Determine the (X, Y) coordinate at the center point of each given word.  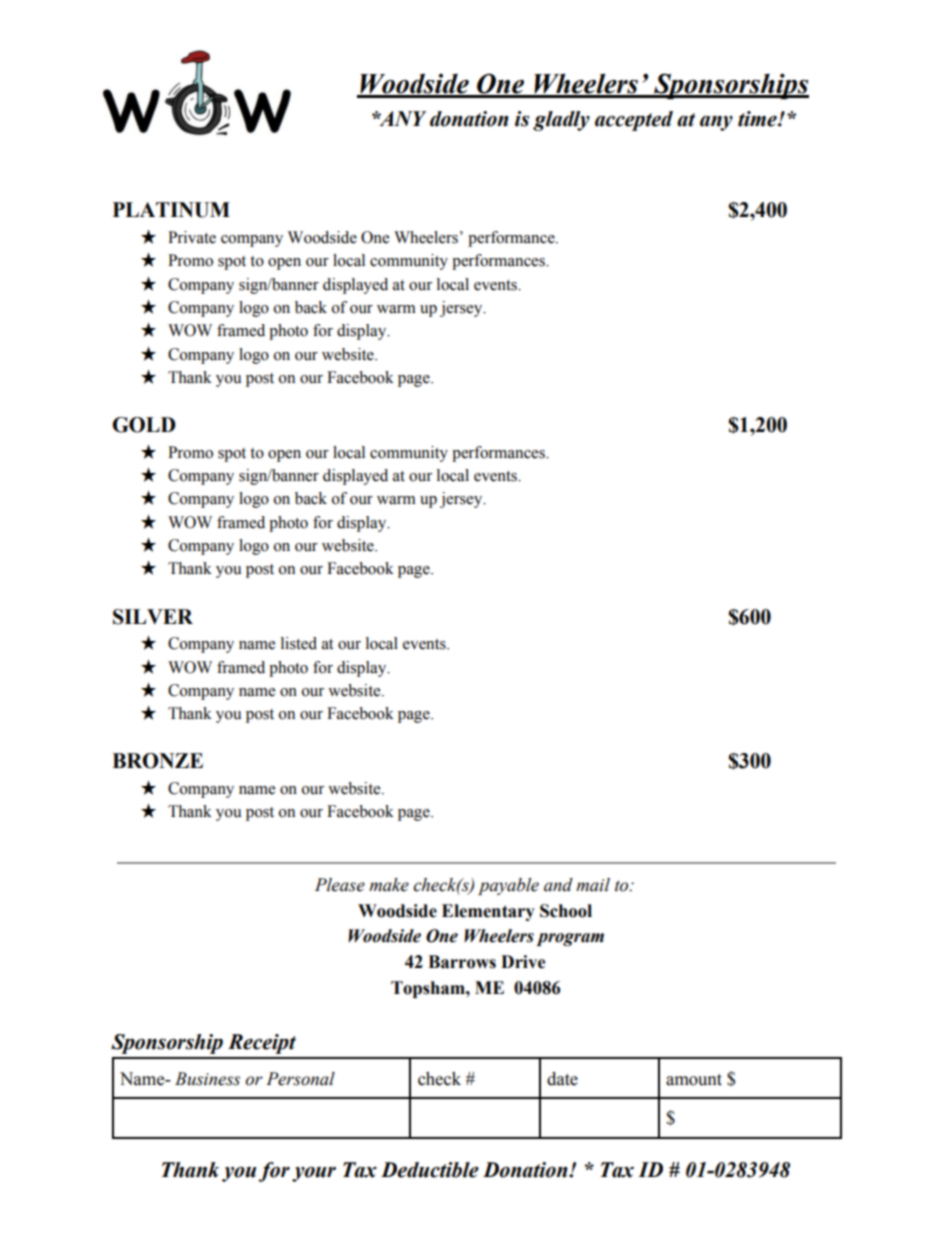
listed (299, 643)
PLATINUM (171, 210)
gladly (561, 121)
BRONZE (157, 761)
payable (508, 886)
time (758, 119)
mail (593, 885)
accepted (634, 121)
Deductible (430, 1170)
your (314, 1174)
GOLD (144, 425)
